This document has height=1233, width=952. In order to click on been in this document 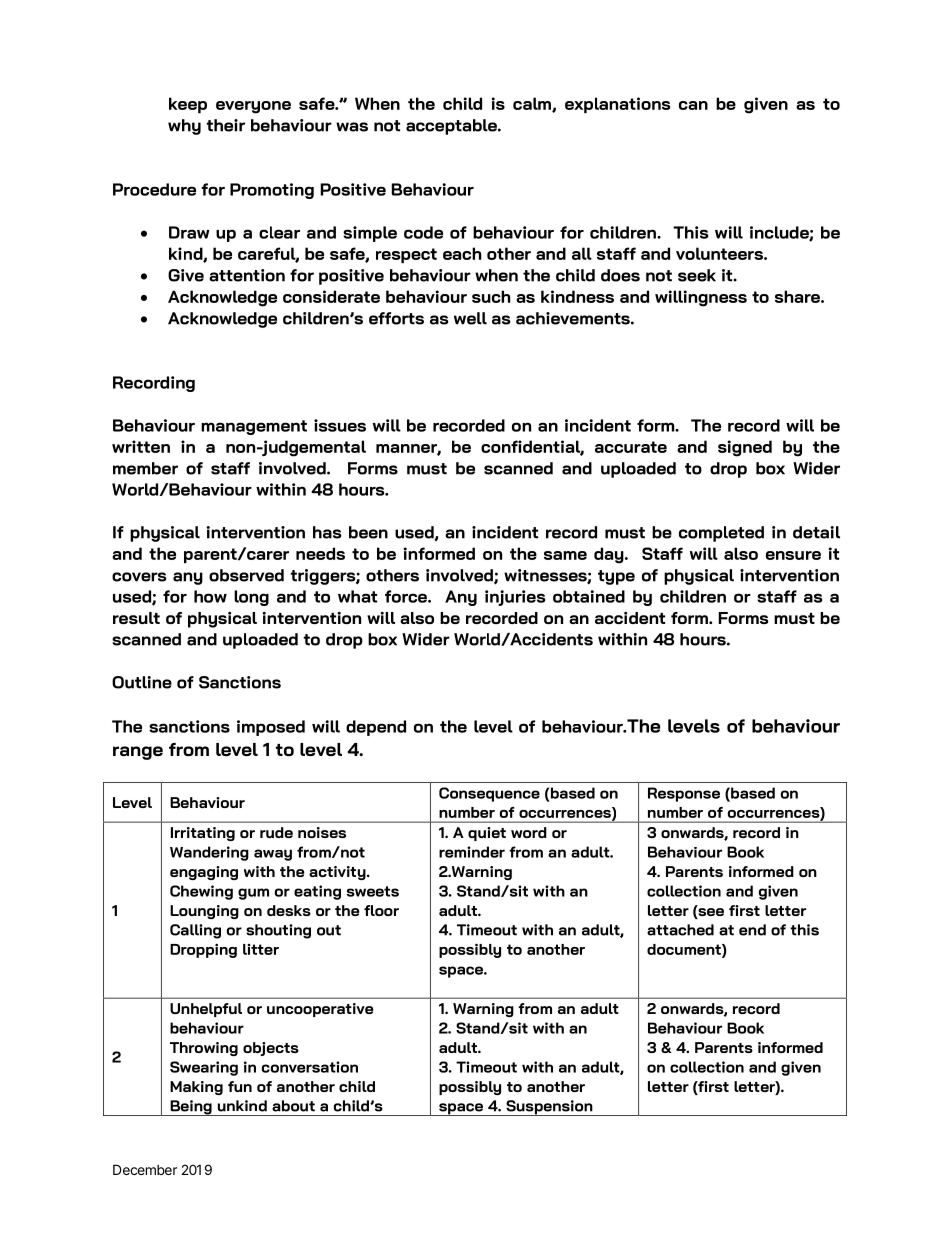, I will do `click(368, 532)`.
